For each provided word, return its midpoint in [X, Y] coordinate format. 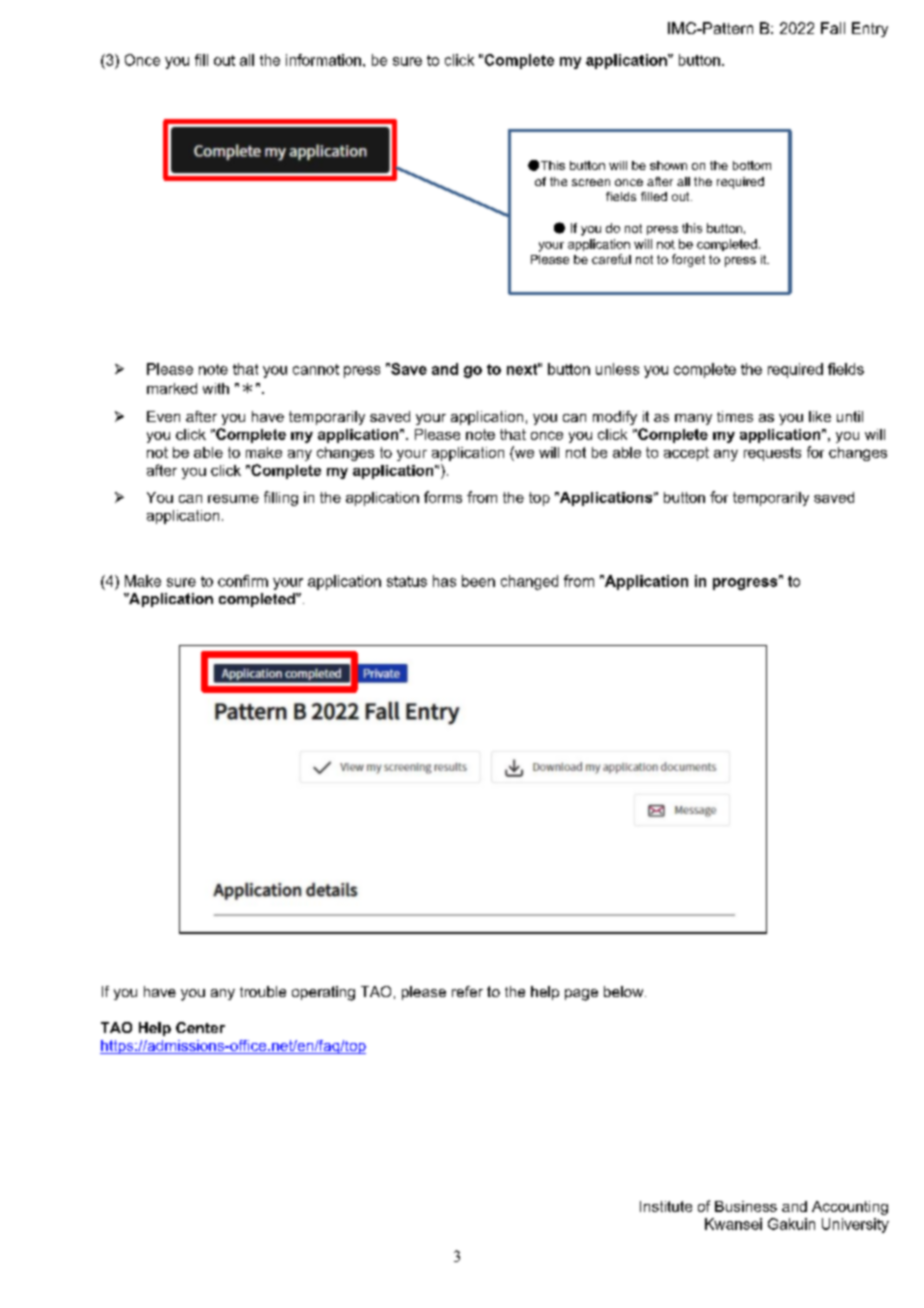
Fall [833, 28]
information [323, 60]
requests [772, 454]
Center [200, 1027]
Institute [666, 1206]
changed [529, 582]
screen [591, 182]
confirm [243, 581]
